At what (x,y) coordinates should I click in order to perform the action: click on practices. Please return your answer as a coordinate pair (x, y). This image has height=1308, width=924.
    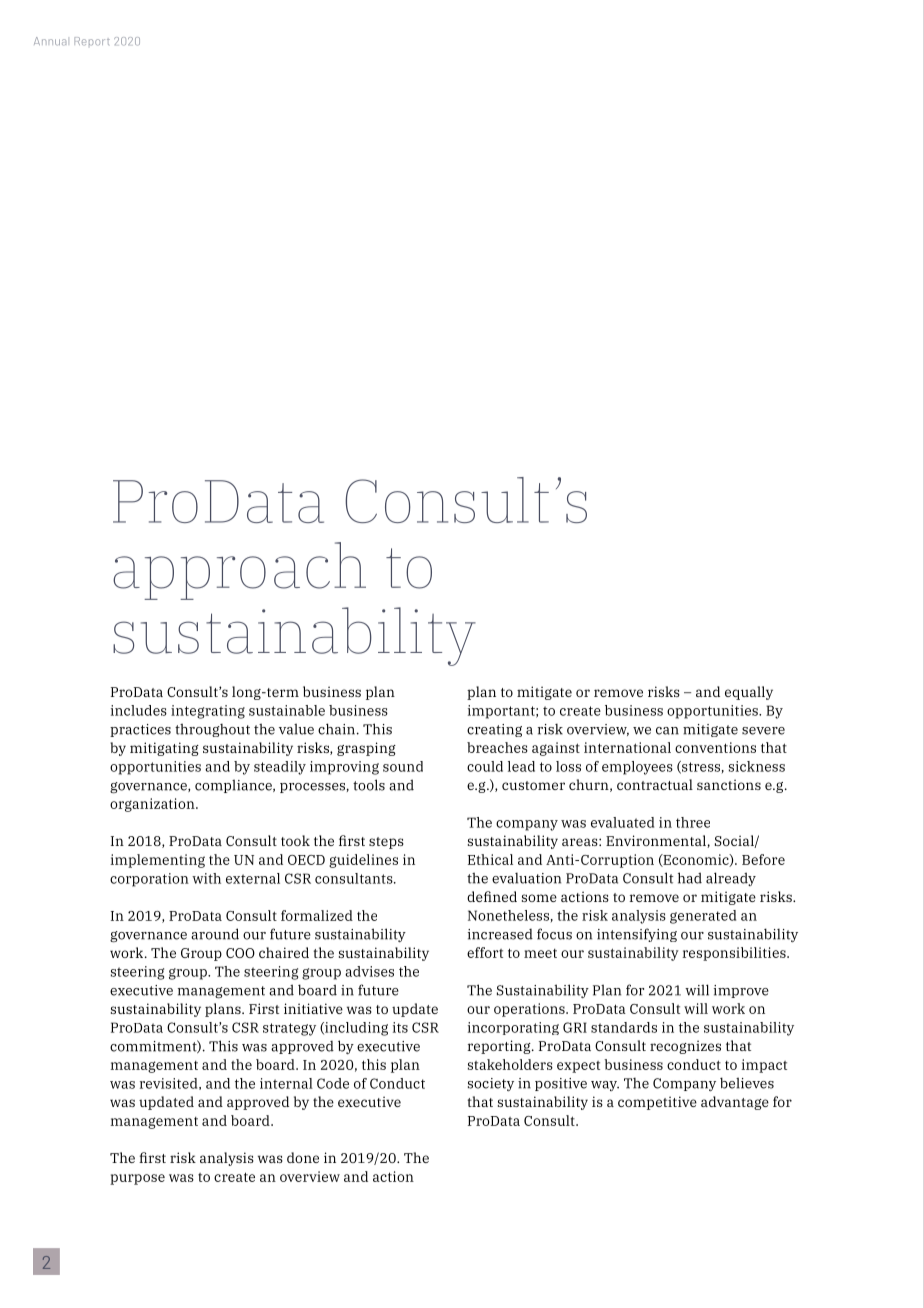
    Looking at the image, I should click on (140, 730).
